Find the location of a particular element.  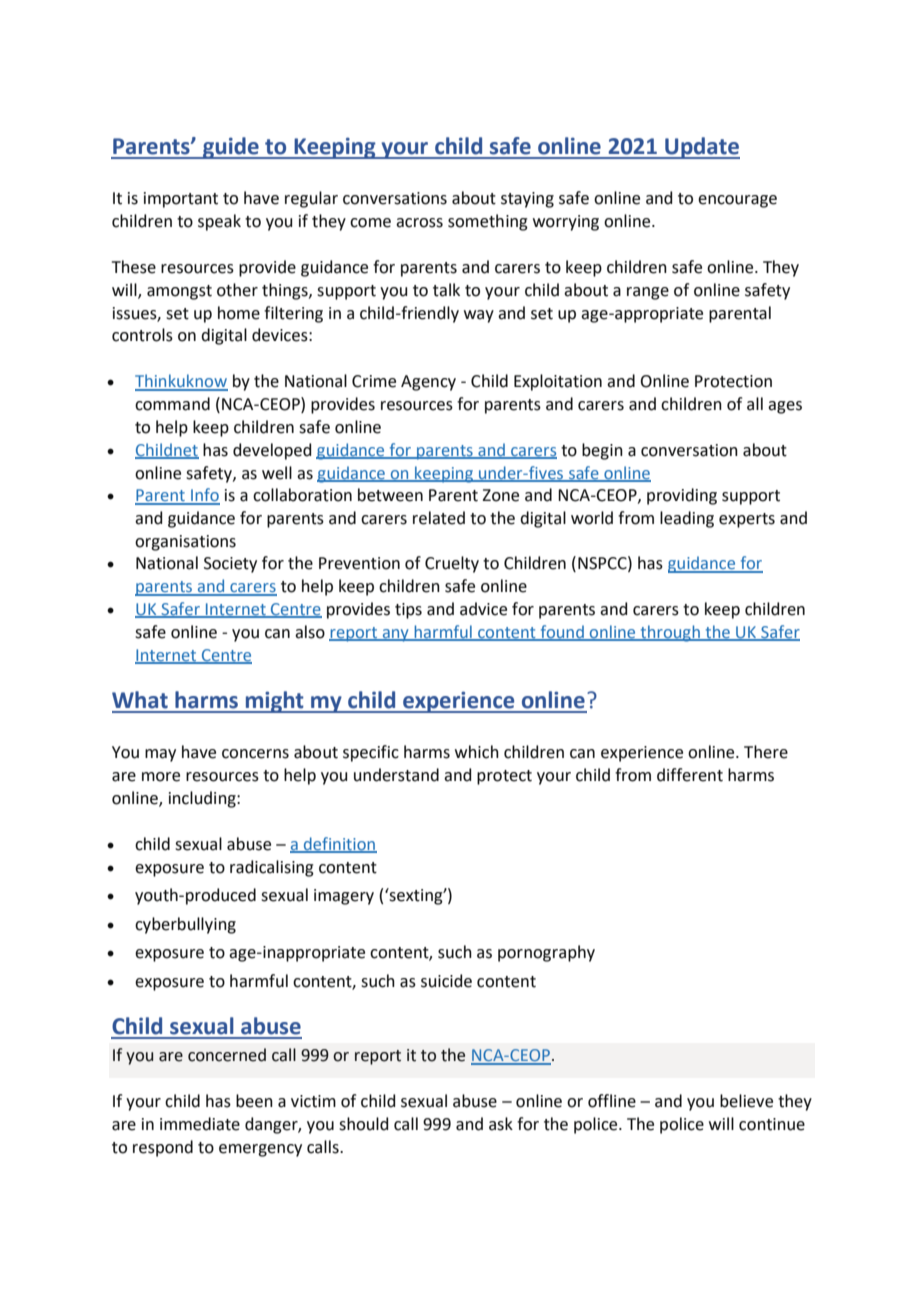

including is located at coordinates (203, 799).
